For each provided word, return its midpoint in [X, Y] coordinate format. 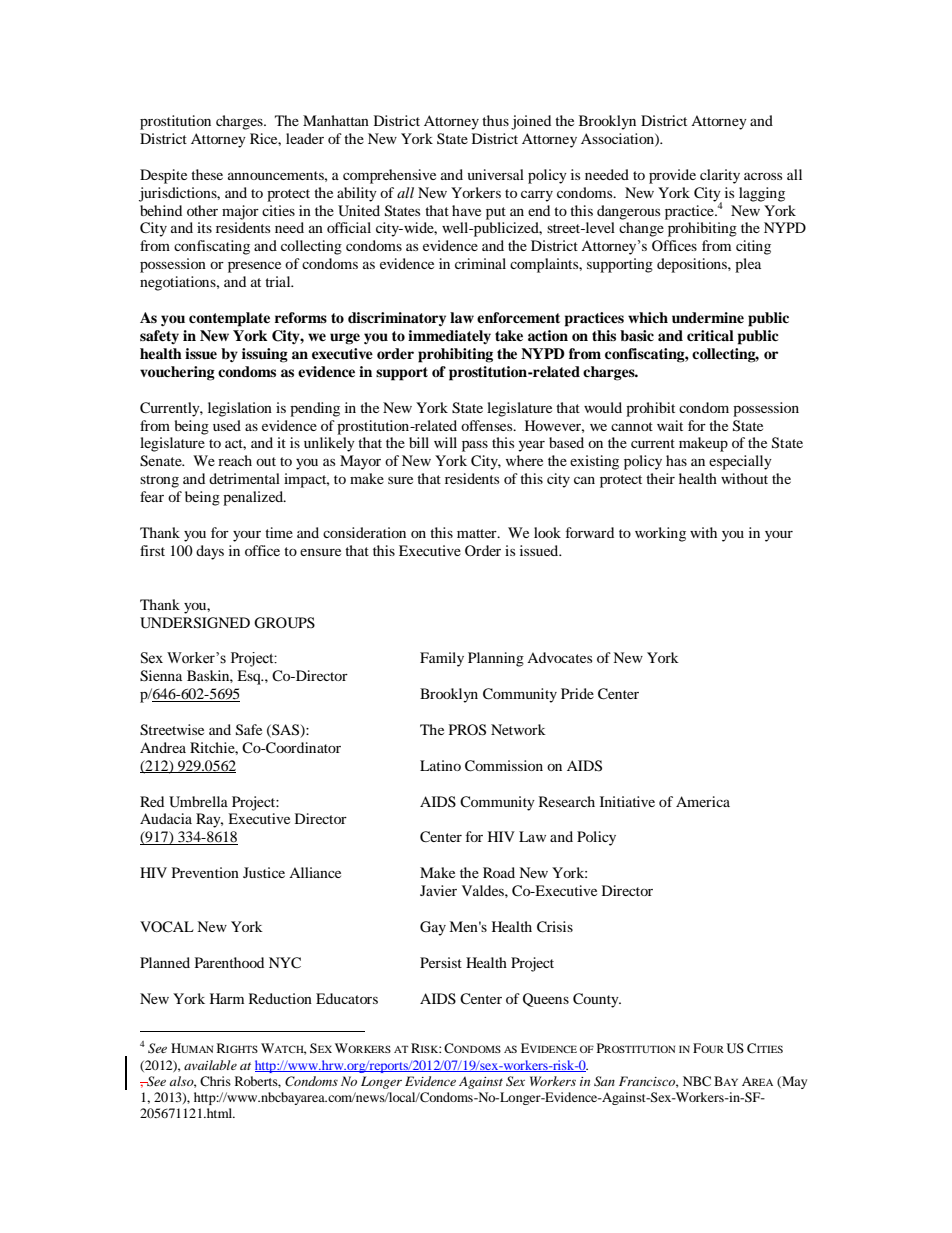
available [210, 1065]
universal [496, 174]
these [207, 174]
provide [672, 176]
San [604, 1081]
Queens [546, 1000]
